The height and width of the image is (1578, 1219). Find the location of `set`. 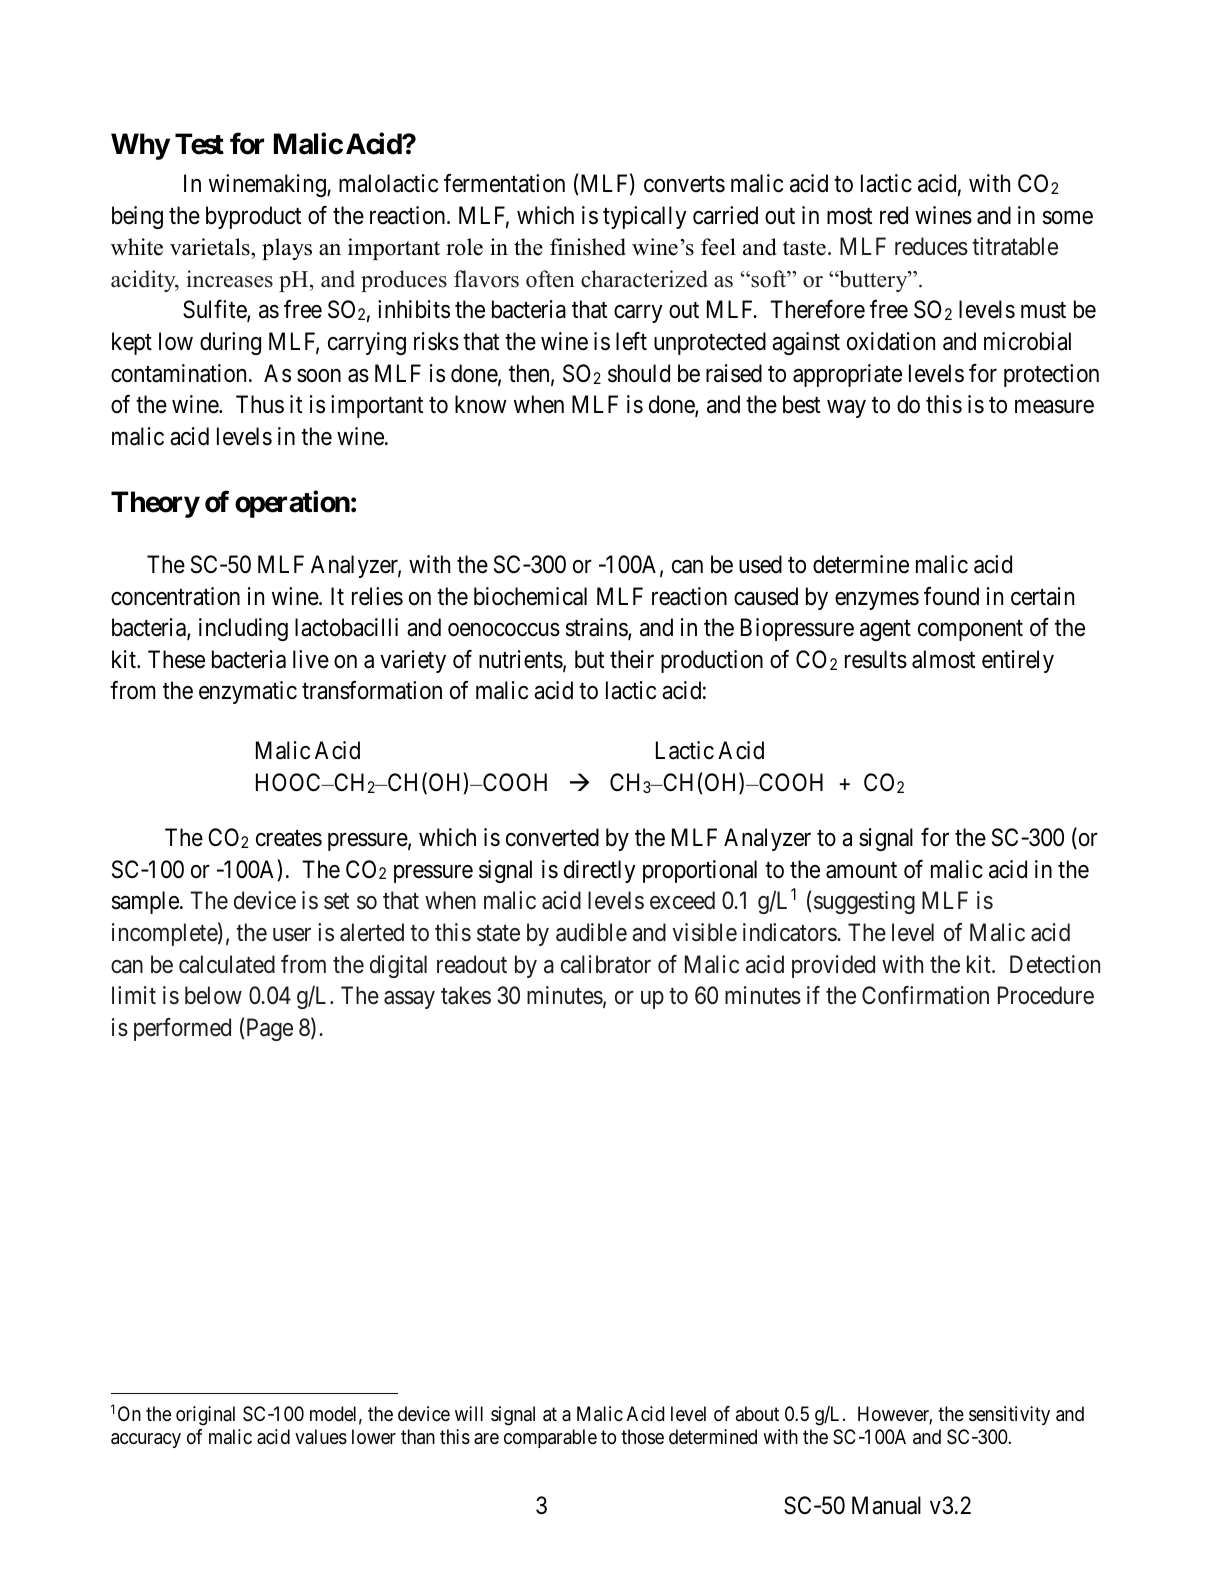

set is located at coordinates (336, 902).
